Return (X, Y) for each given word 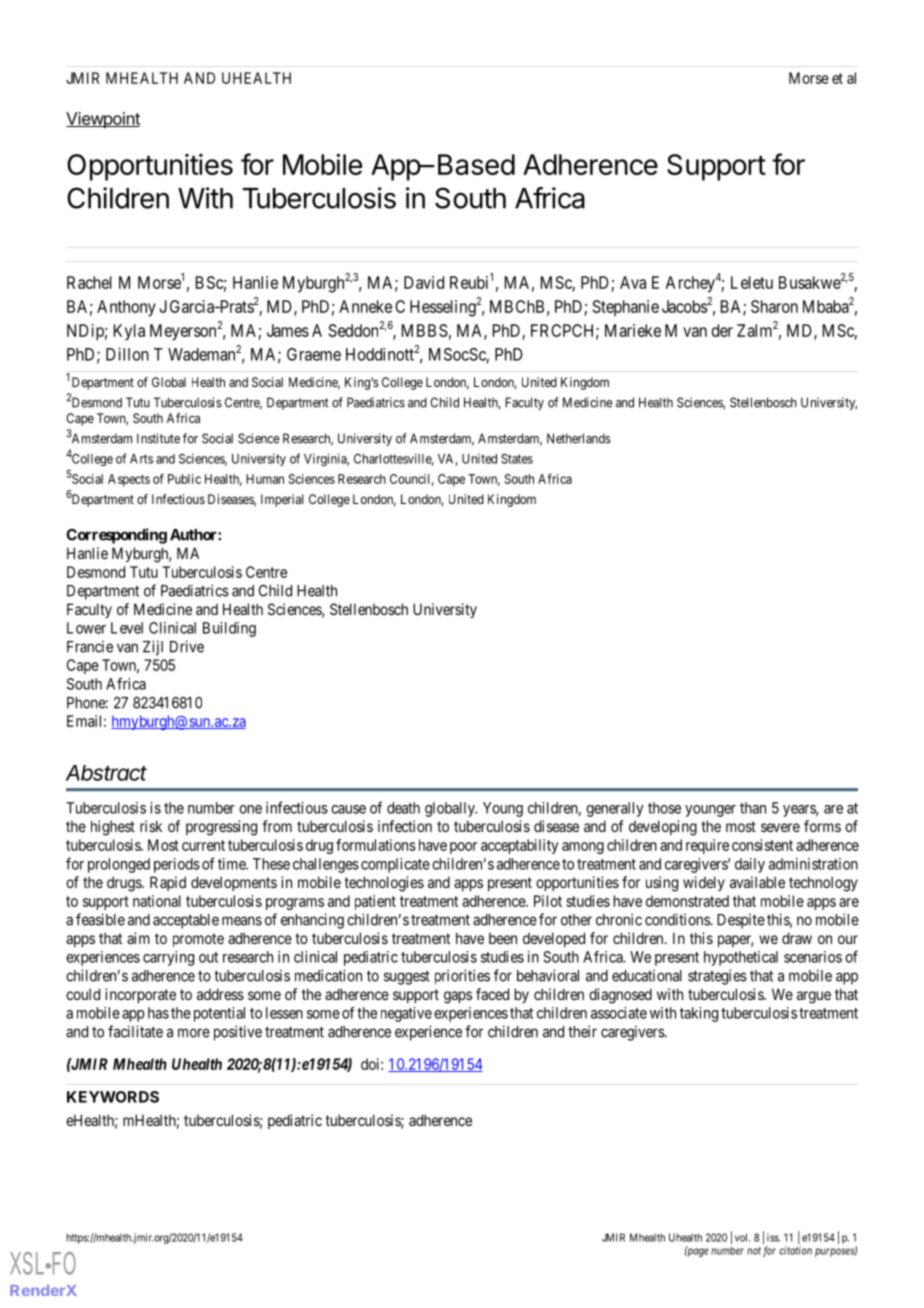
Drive (187, 646)
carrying (168, 958)
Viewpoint (103, 120)
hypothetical (741, 958)
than (753, 808)
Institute (158, 438)
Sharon (774, 306)
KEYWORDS (113, 1097)
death (403, 808)
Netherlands (579, 438)
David (424, 282)
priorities (462, 977)
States (517, 459)
